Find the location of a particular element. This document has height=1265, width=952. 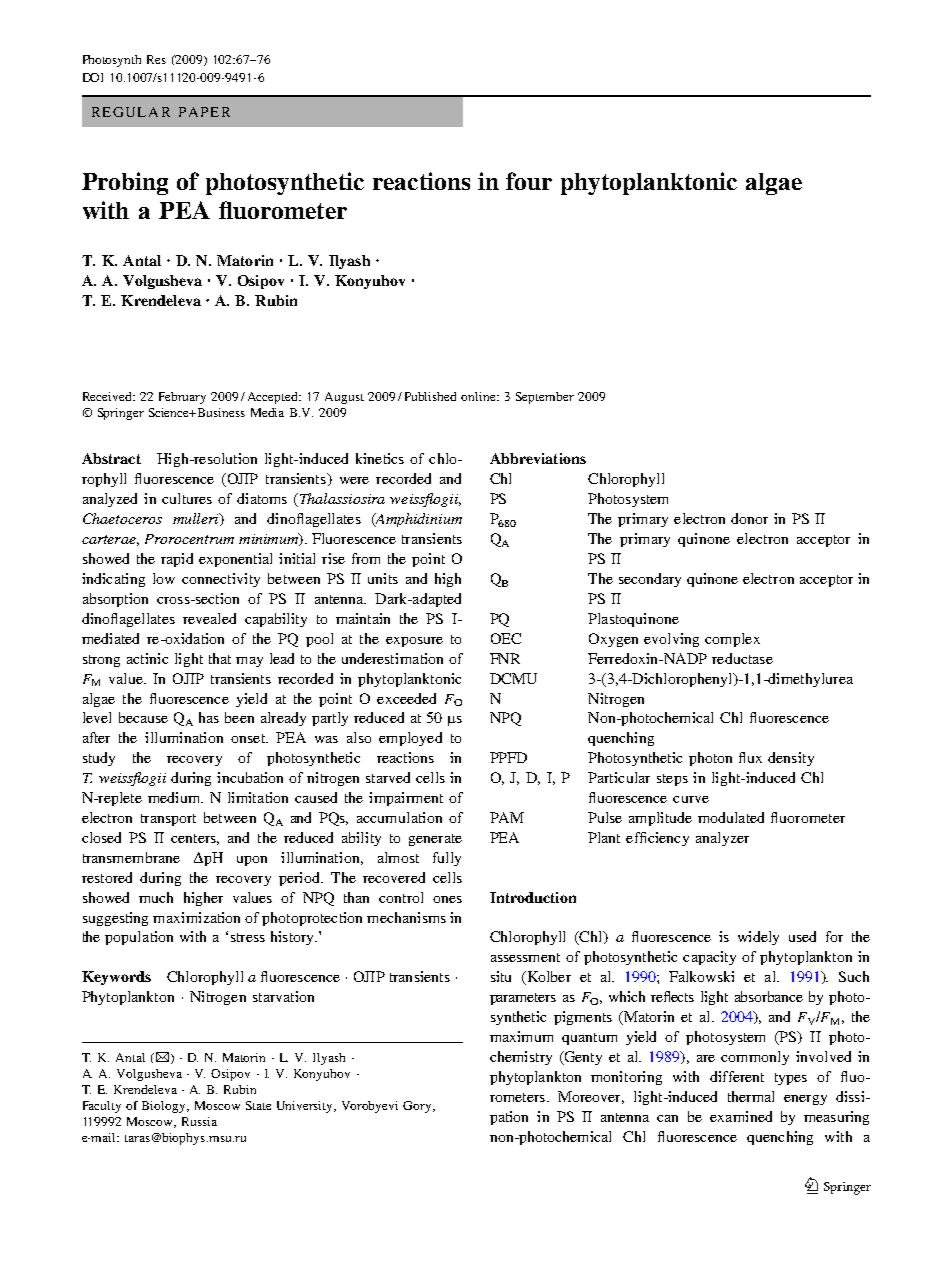

Biology is located at coordinates (165, 1107).
